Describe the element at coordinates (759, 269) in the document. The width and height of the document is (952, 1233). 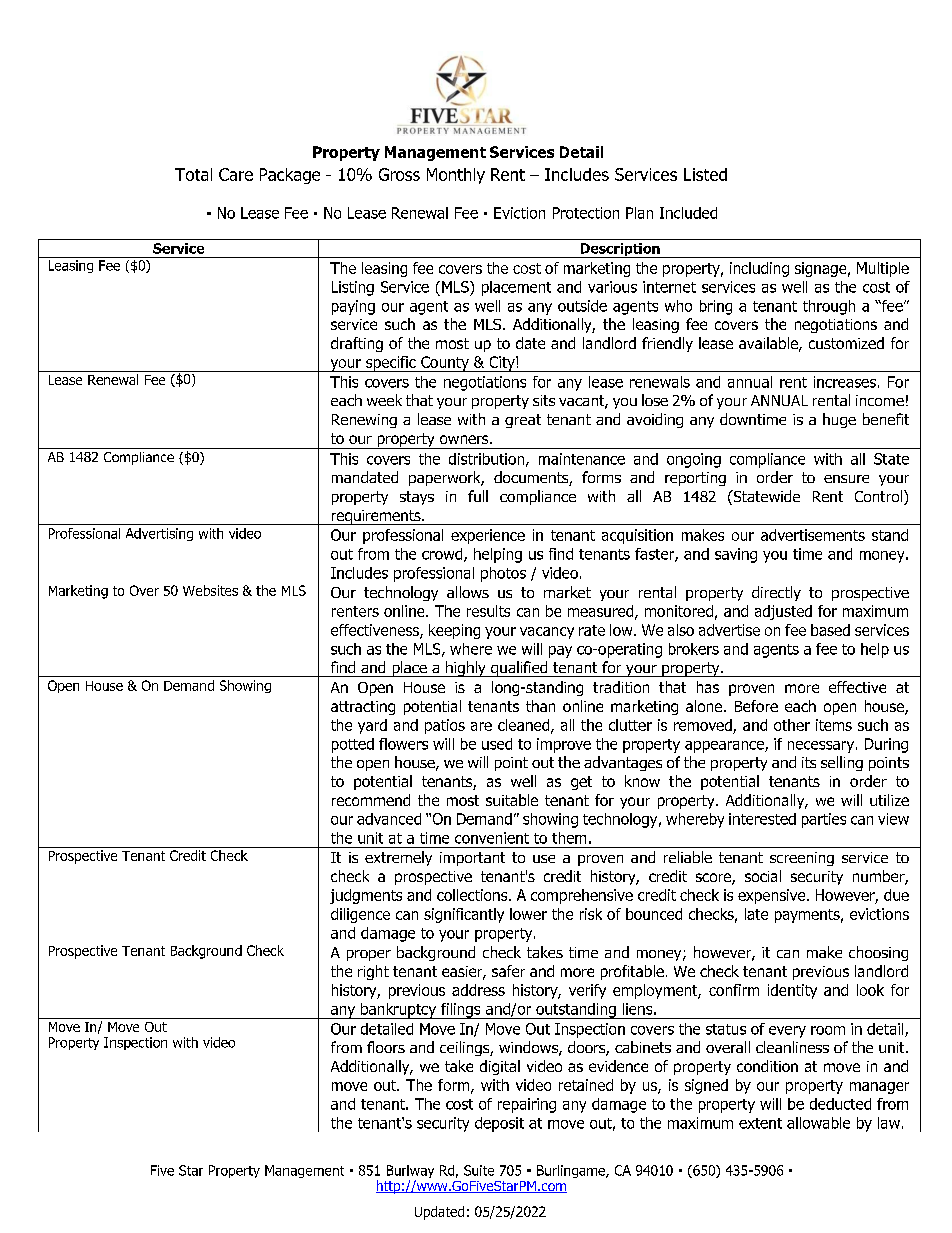
I see `including` at that location.
